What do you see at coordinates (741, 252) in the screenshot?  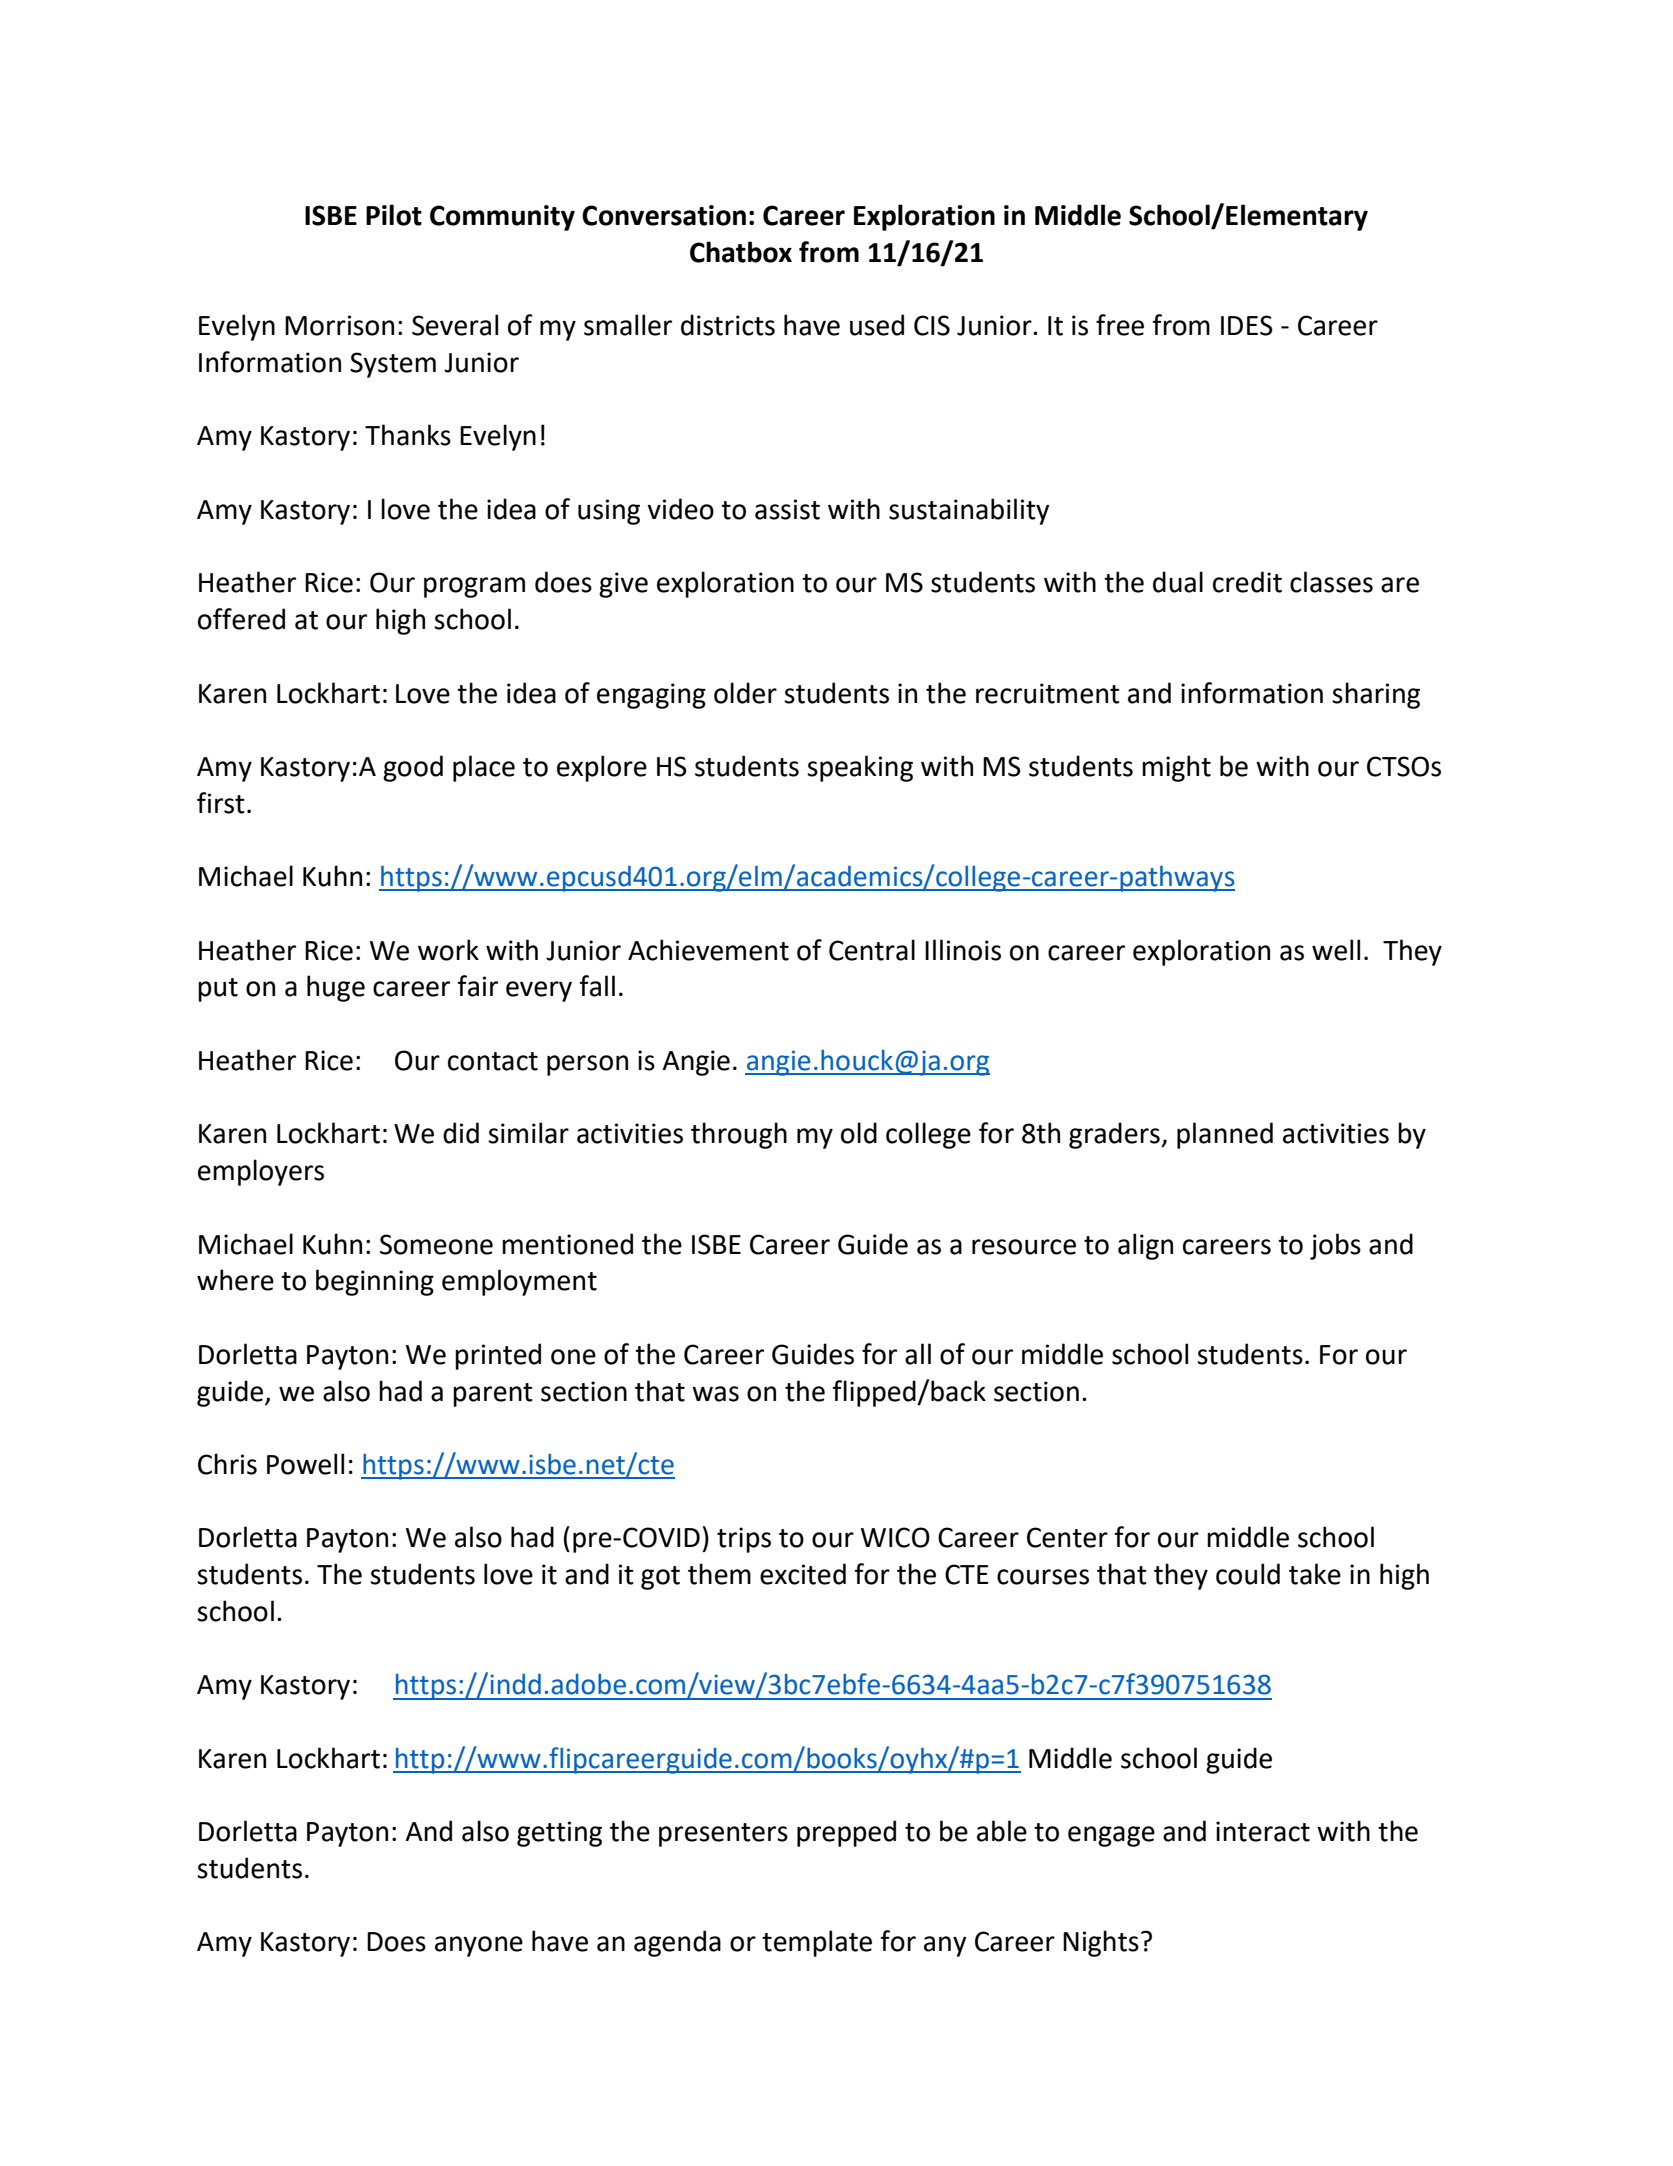 I see `Chatbox` at bounding box center [741, 252].
